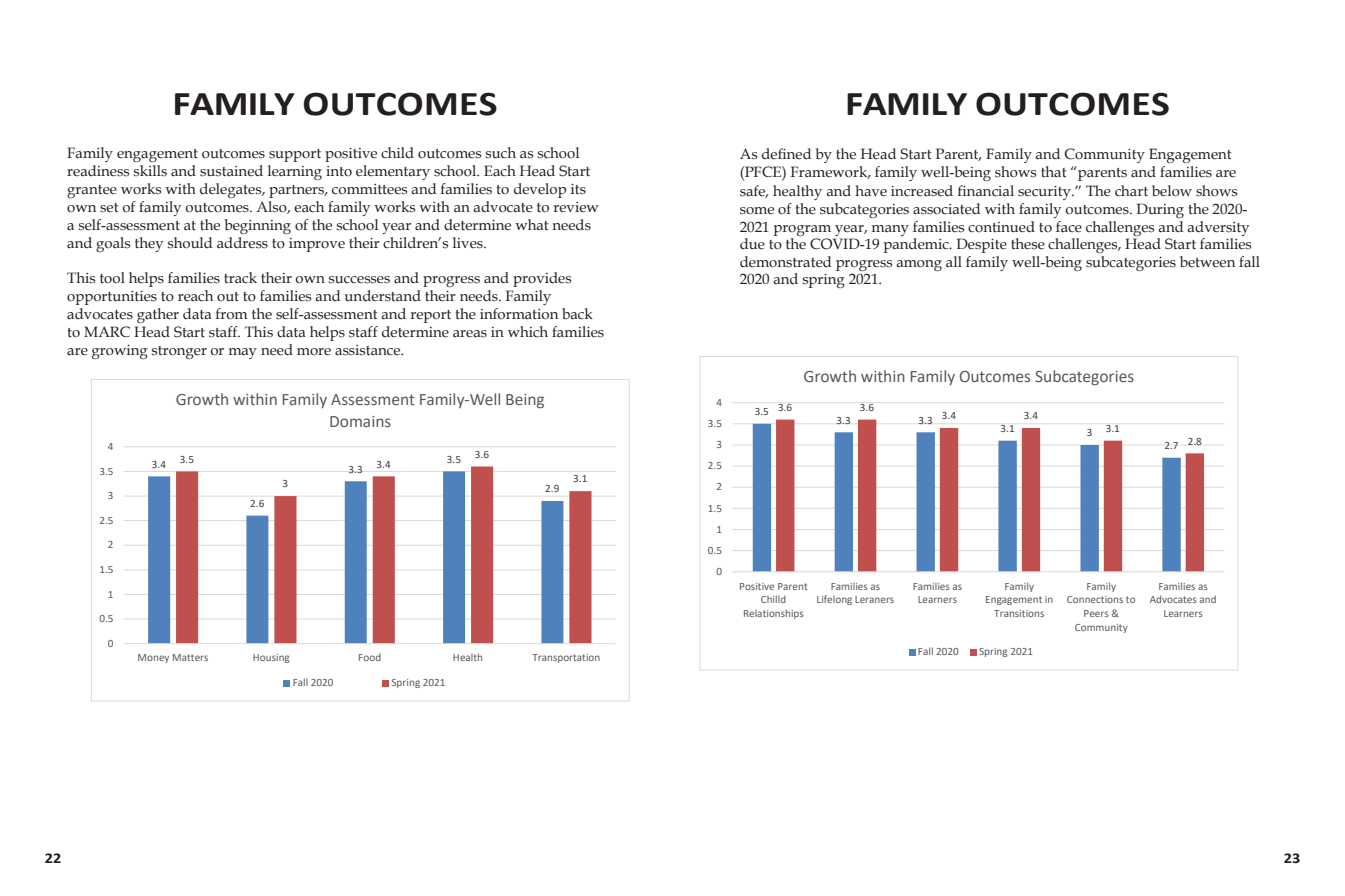 The width and height of the screenshot is (1345, 896). I want to click on which, so click(528, 332).
